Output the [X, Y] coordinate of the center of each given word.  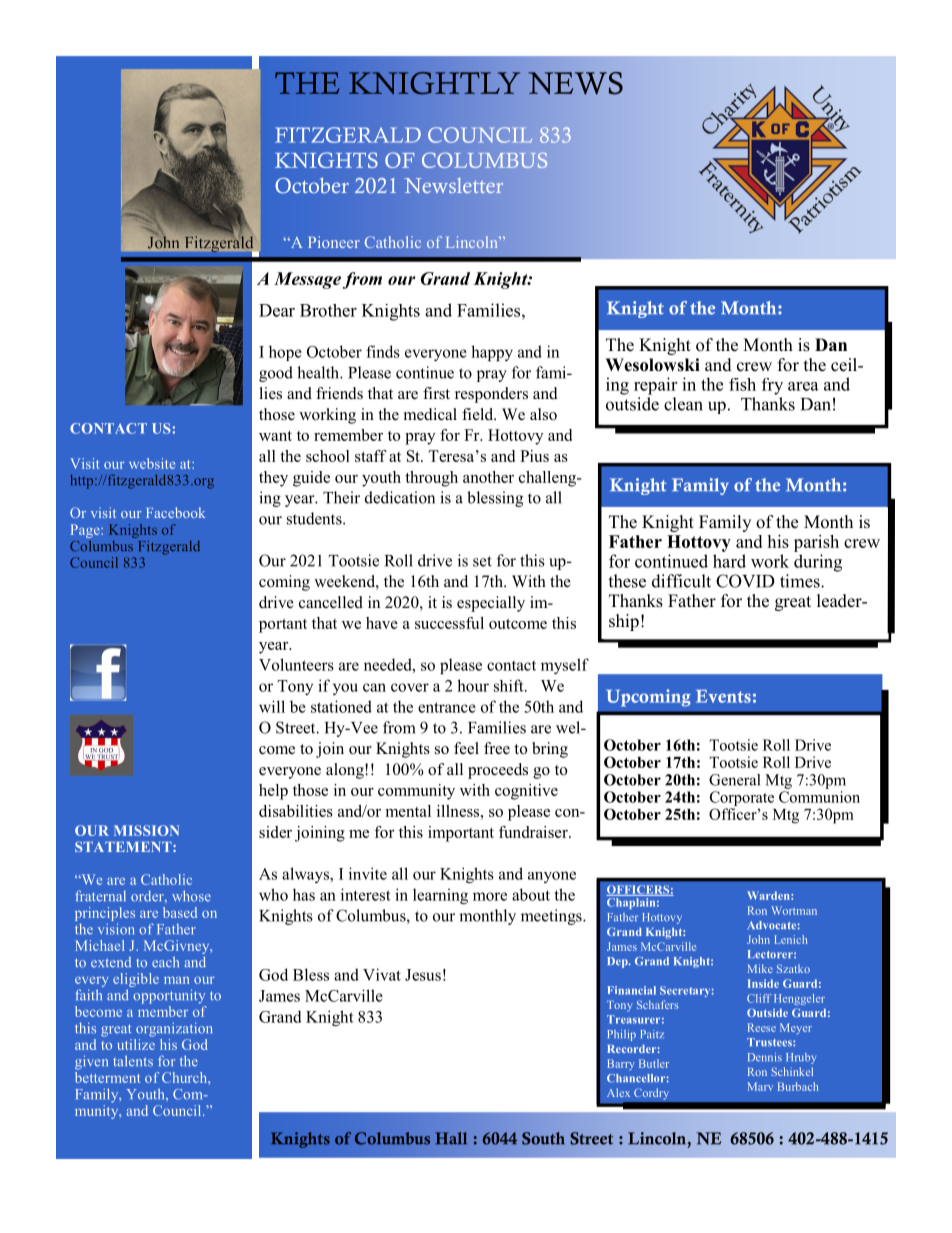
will [272, 706]
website [152, 463]
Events [723, 696]
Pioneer [334, 242]
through [431, 479]
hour [473, 685]
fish [742, 384]
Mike [760, 968]
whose [191, 896]
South [543, 1138]
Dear [277, 310]
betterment [107, 1076]
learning [440, 896]
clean [683, 404]
